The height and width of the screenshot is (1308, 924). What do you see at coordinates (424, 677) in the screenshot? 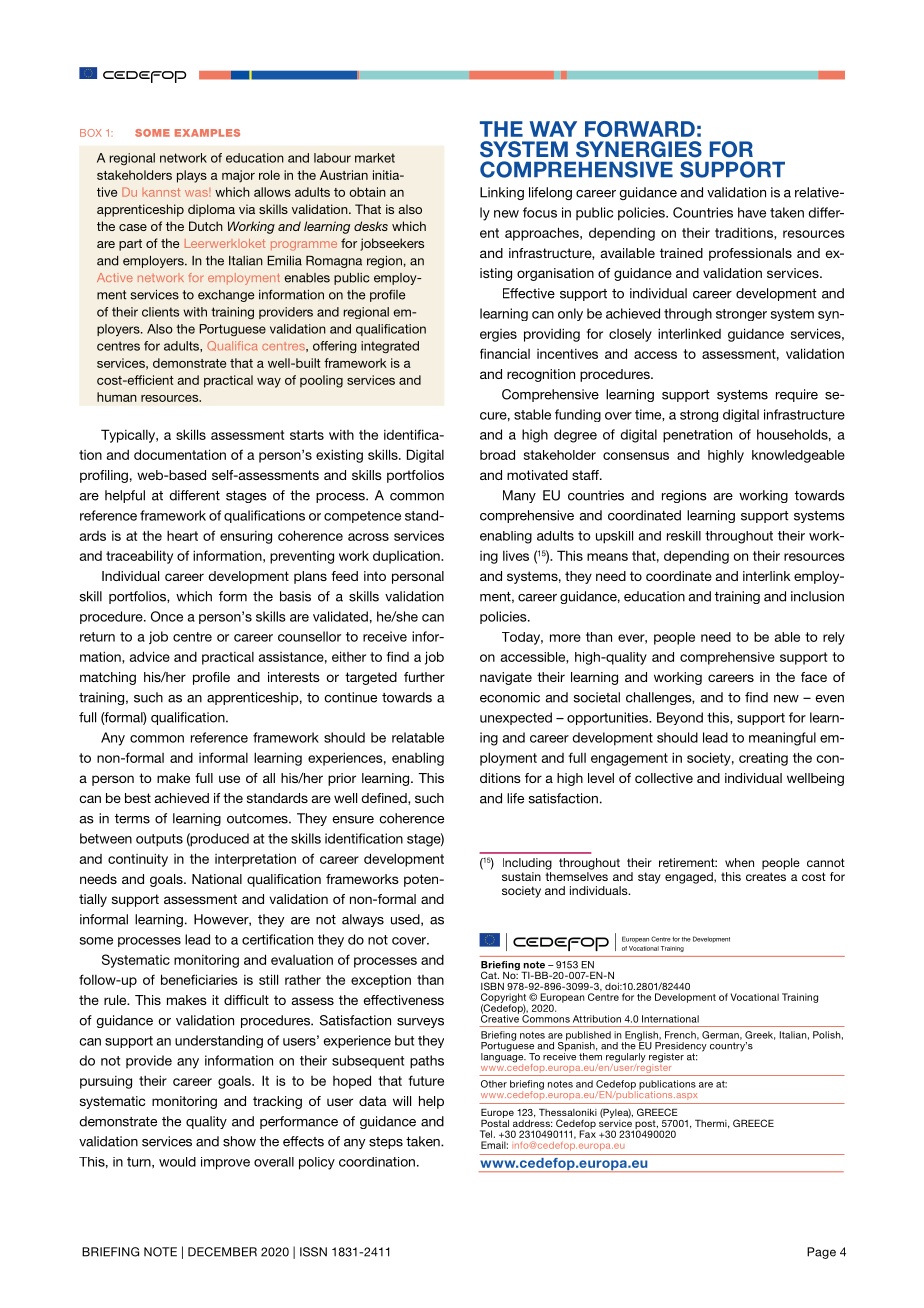
I see `further` at bounding box center [424, 677].
